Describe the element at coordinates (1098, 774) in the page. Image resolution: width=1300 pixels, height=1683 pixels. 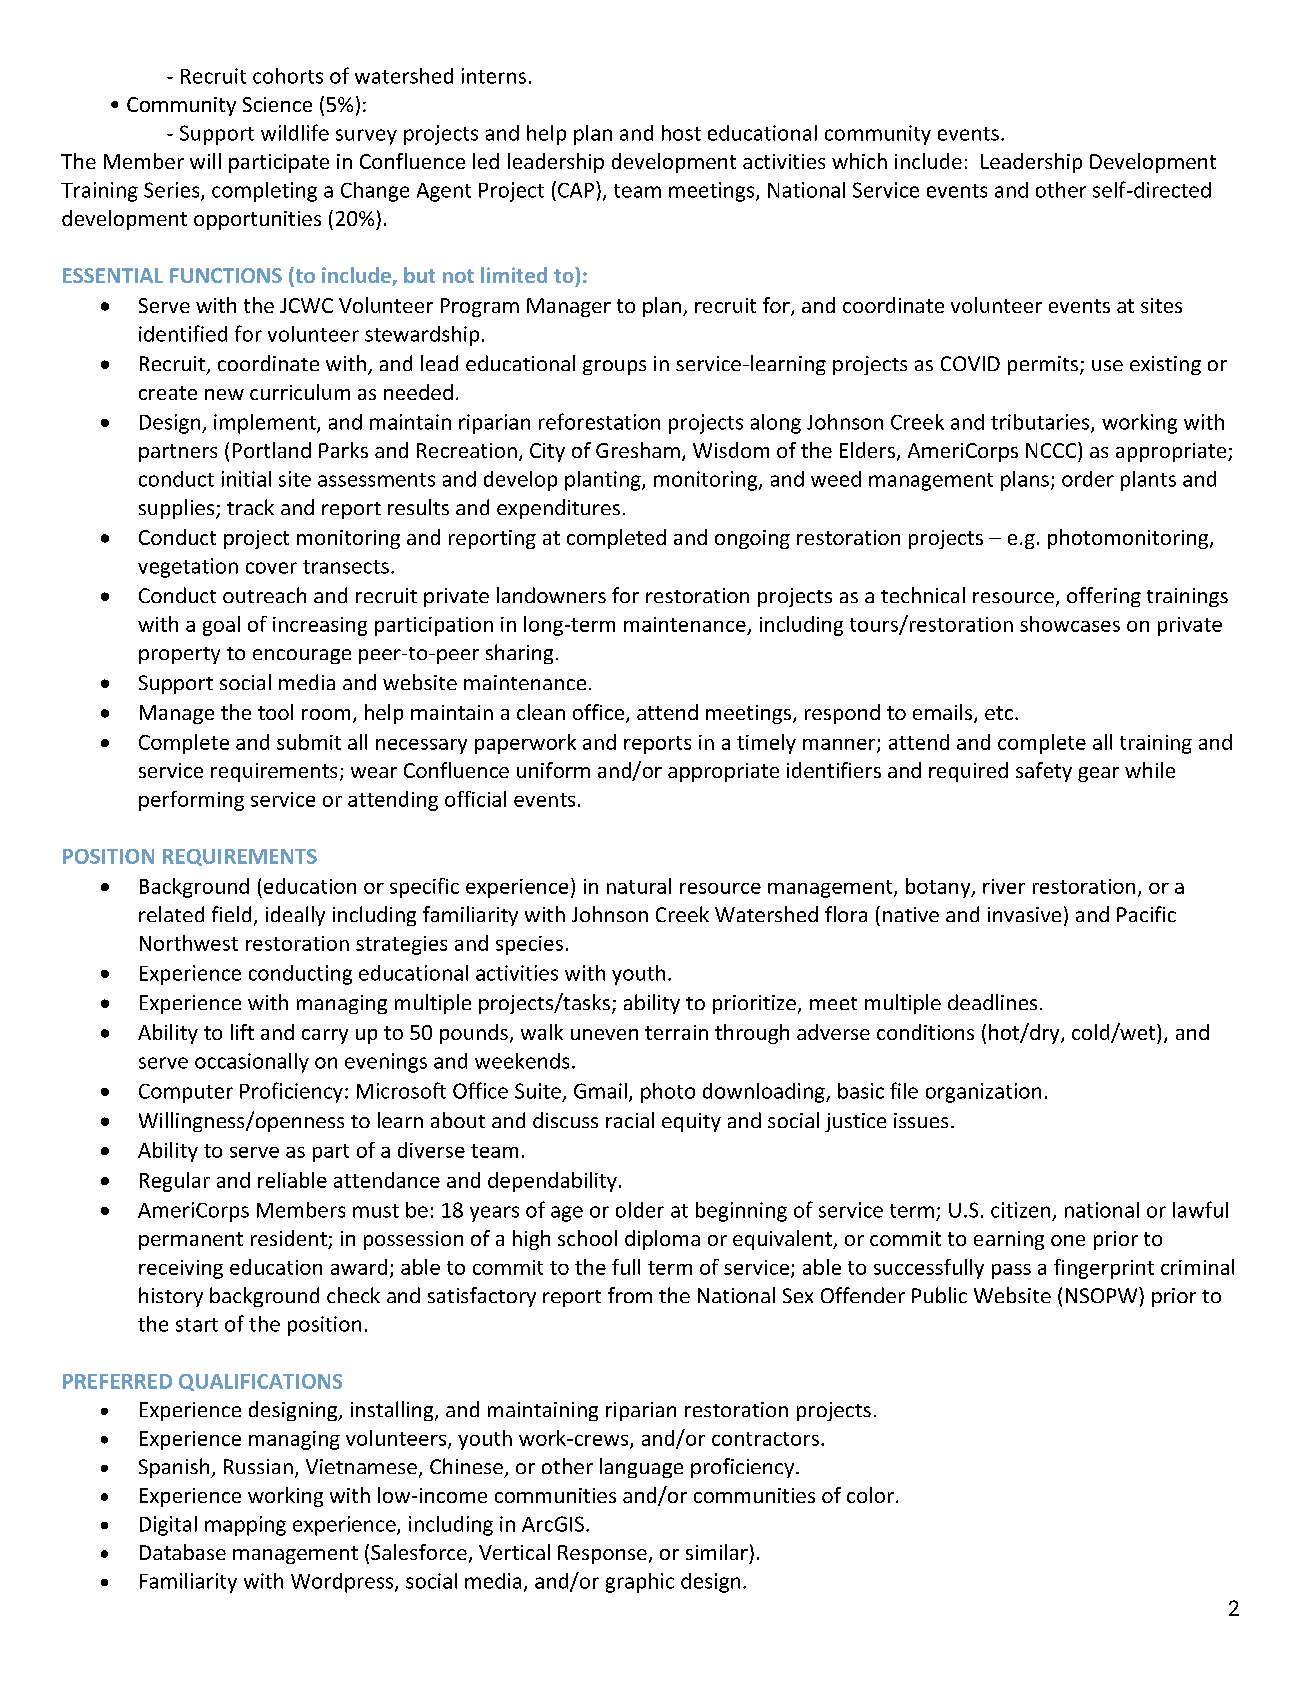
I see `gear` at that location.
